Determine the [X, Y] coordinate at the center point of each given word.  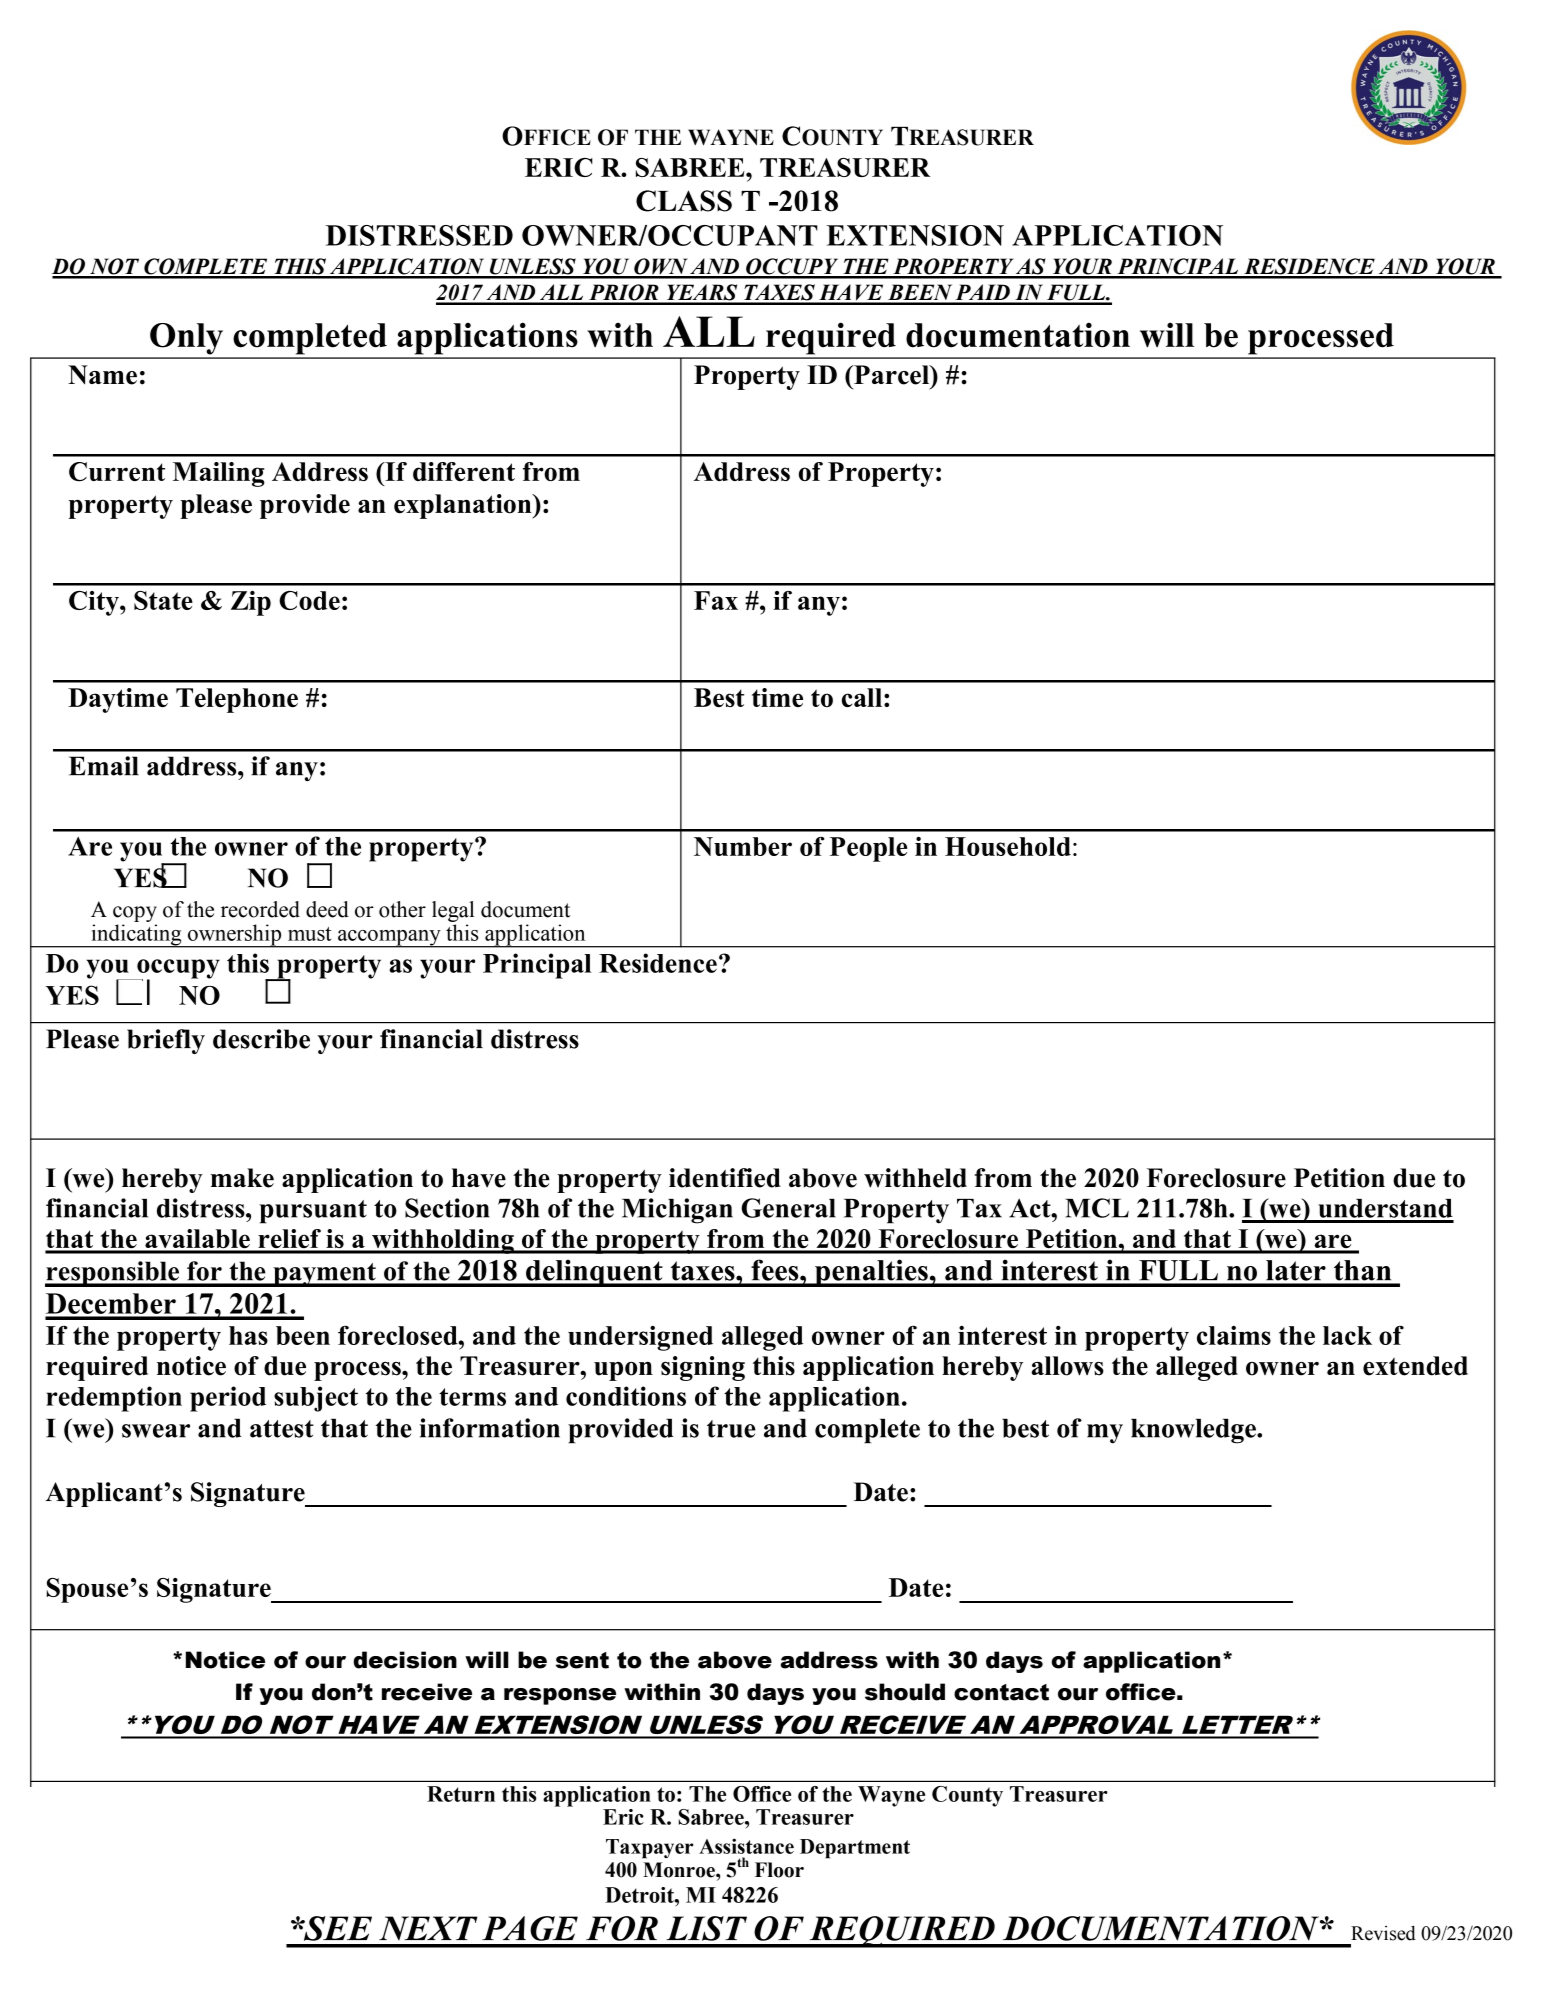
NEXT [428, 1928]
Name [102, 375]
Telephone [237, 700]
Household [1008, 846]
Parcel [892, 375]
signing [703, 1368]
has [248, 1335]
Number [743, 846]
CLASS [684, 201]
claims [1234, 1335]
